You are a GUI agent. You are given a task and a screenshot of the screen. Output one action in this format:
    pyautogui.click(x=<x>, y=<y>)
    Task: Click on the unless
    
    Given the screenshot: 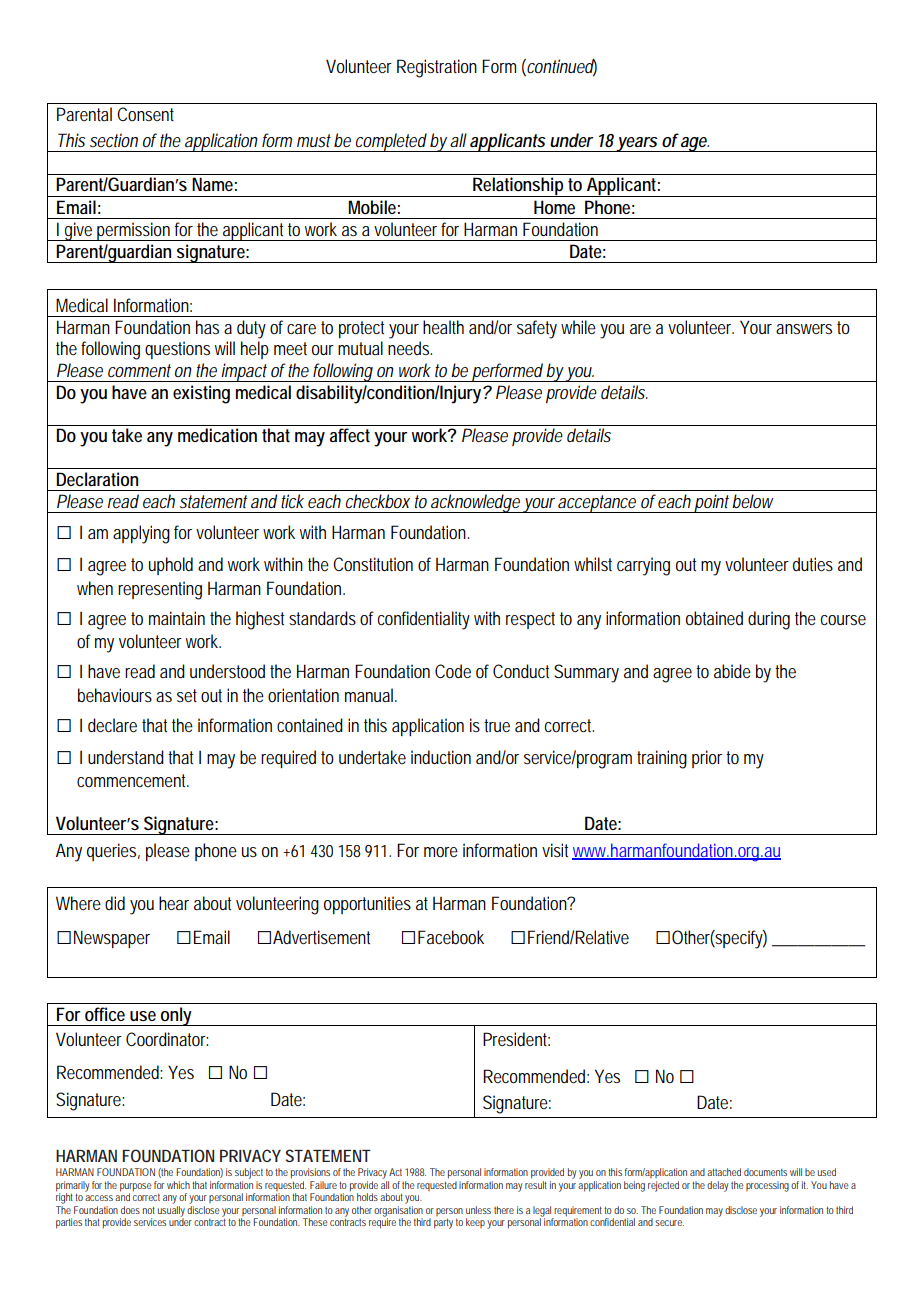 What is the action you would take?
    pyautogui.click(x=478, y=1210)
